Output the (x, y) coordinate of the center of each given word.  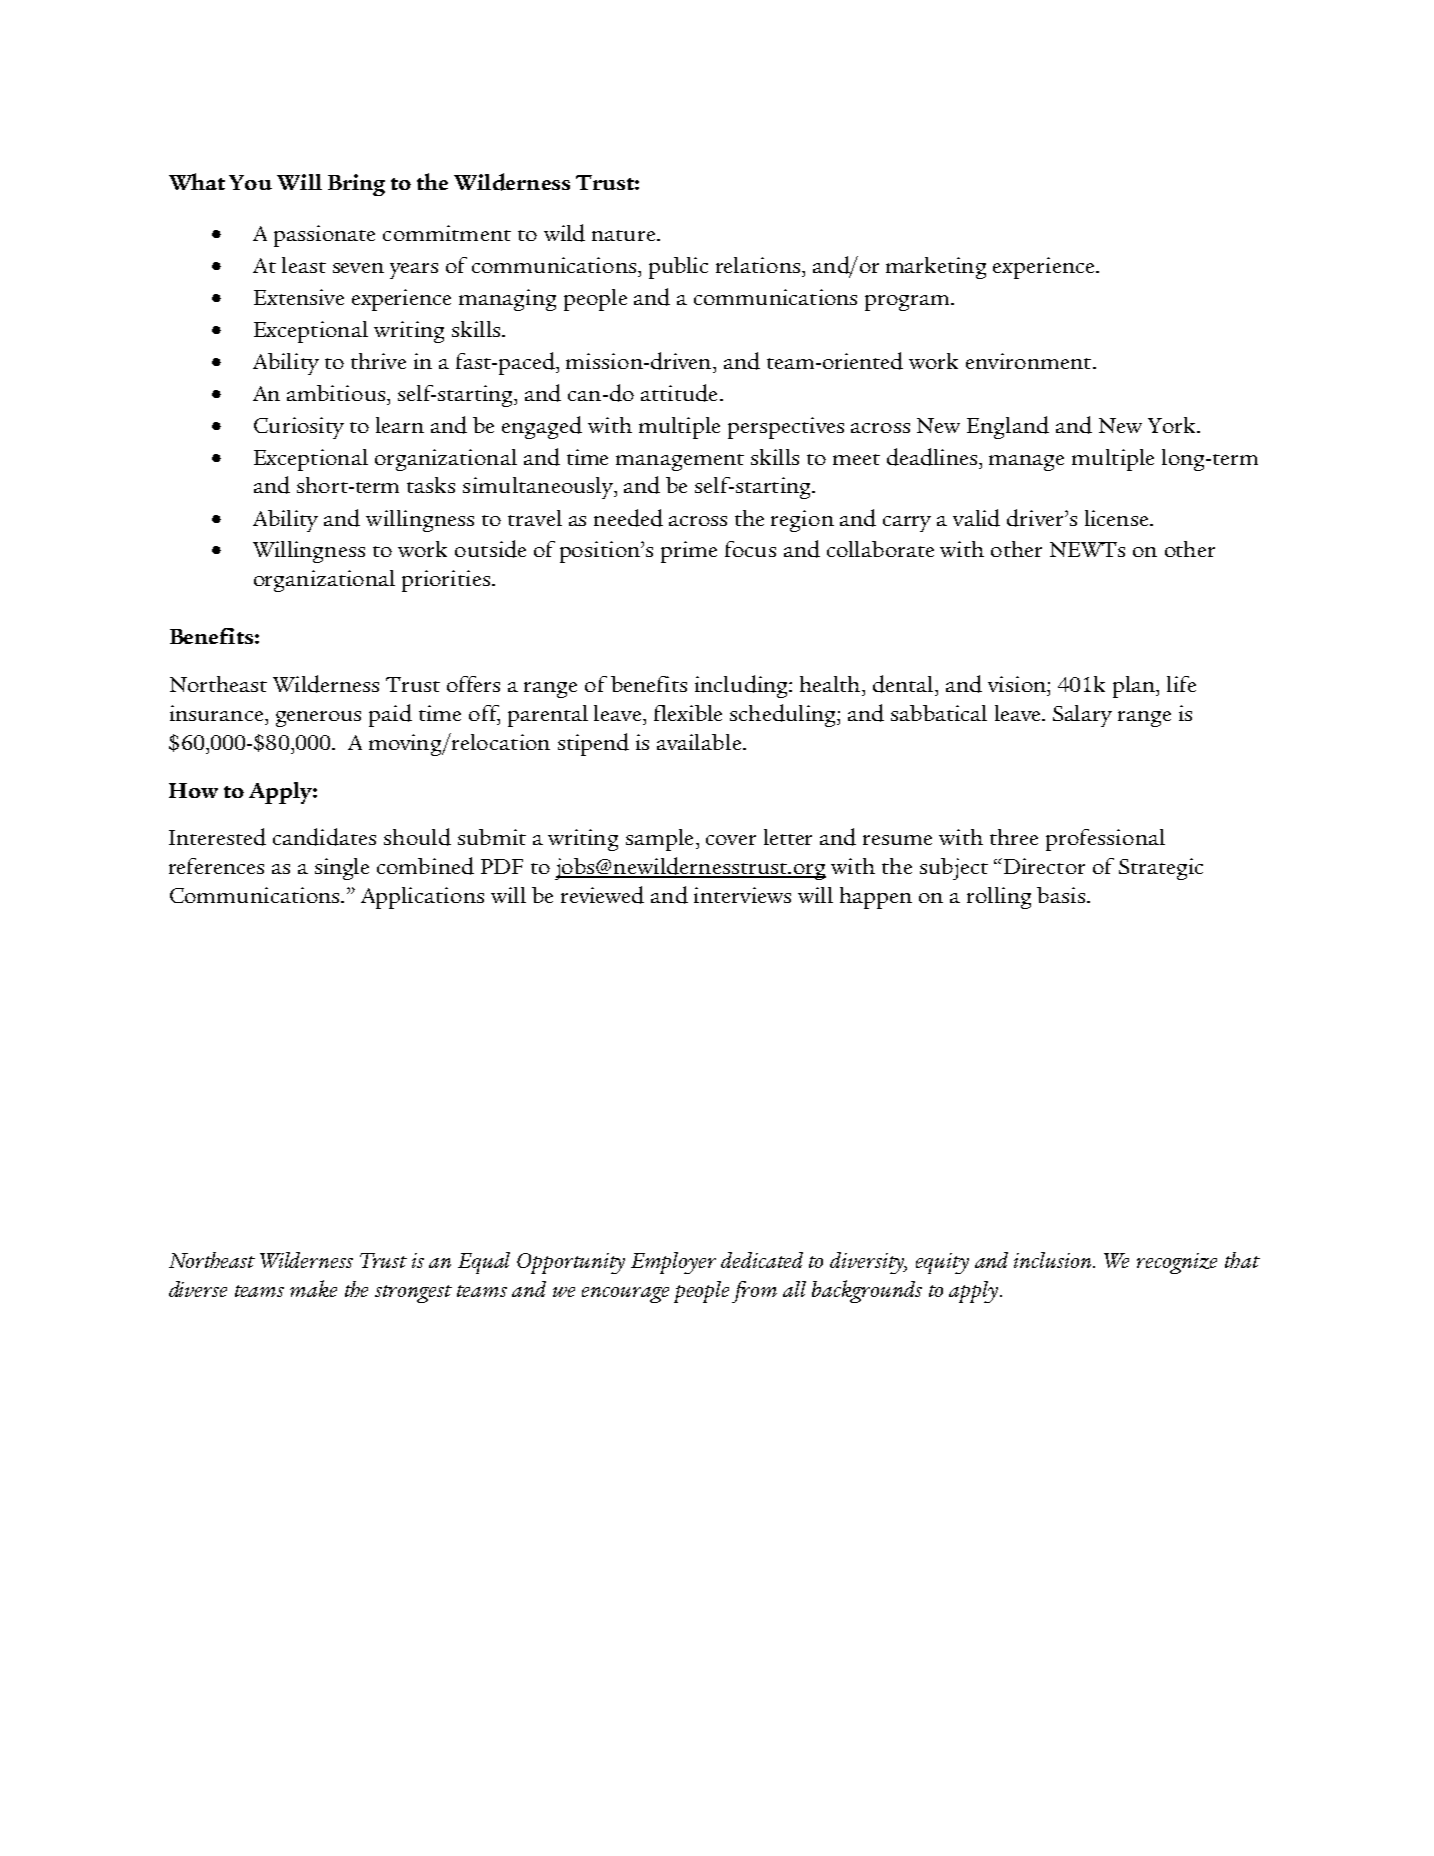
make (313, 1288)
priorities (447, 581)
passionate (324, 236)
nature (623, 235)
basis (1061, 895)
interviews (742, 895)
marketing (936, 268)
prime (689, 552)
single (342, 869)
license (1118, 518)
